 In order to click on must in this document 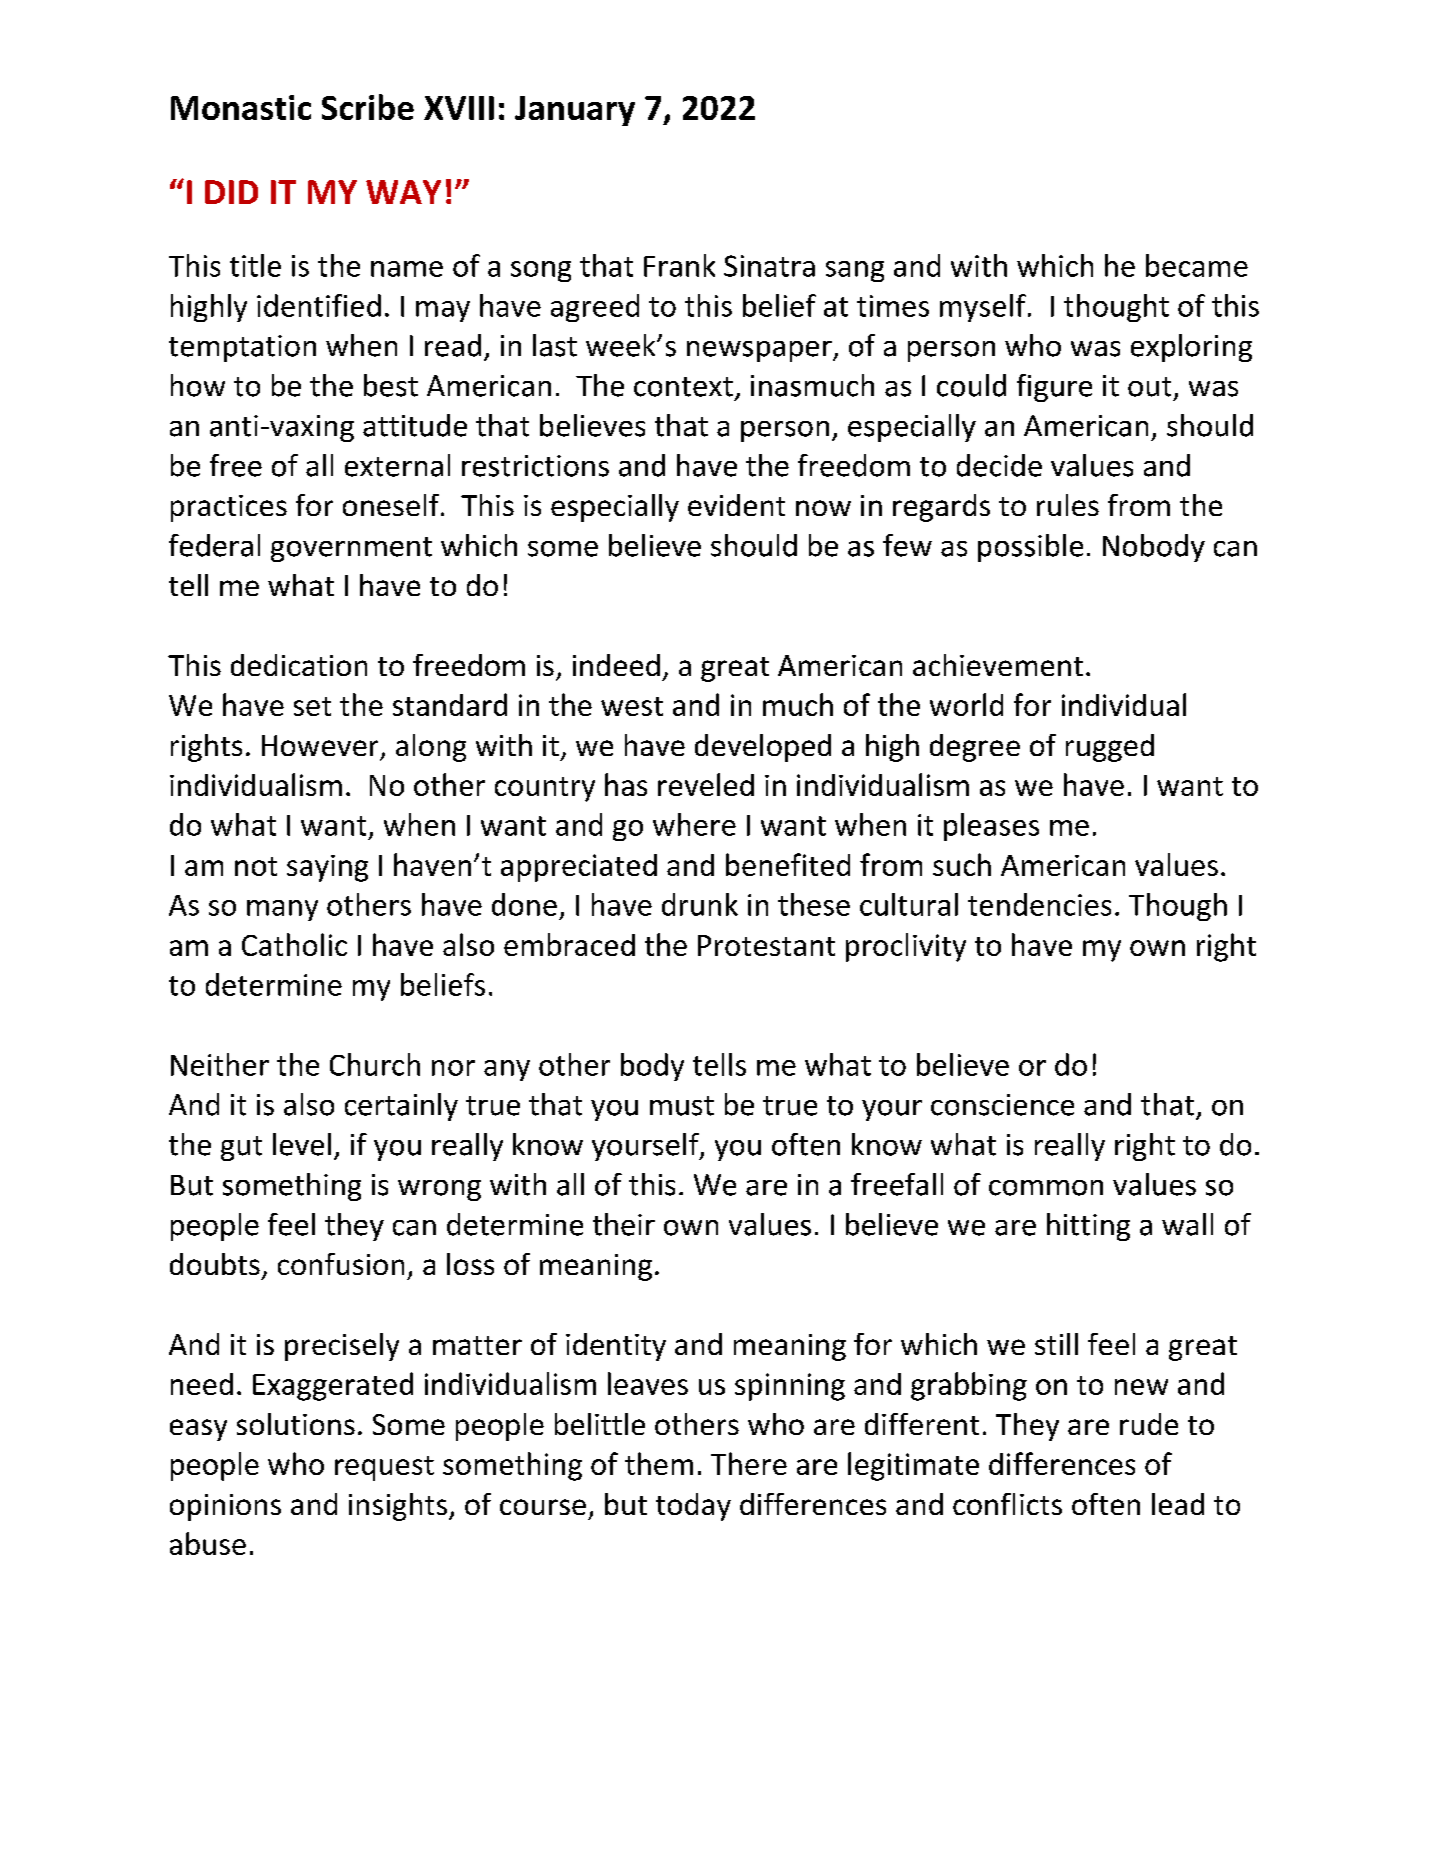, I will do `click(682, 1106)`.
